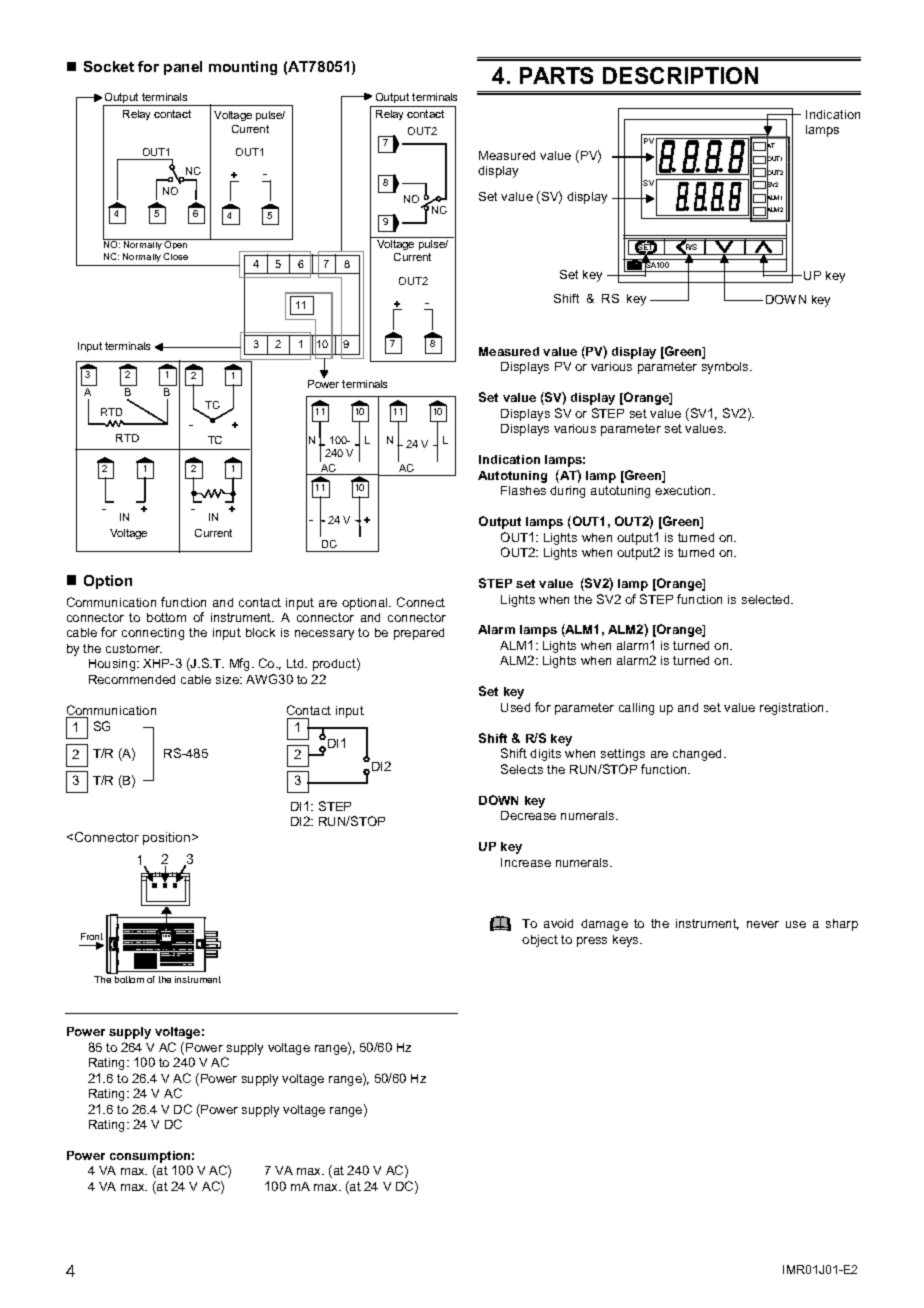 Image resolution: width=924 pixels, height=1308 pixels. I want to click on PARTS, so click(556, 75).
